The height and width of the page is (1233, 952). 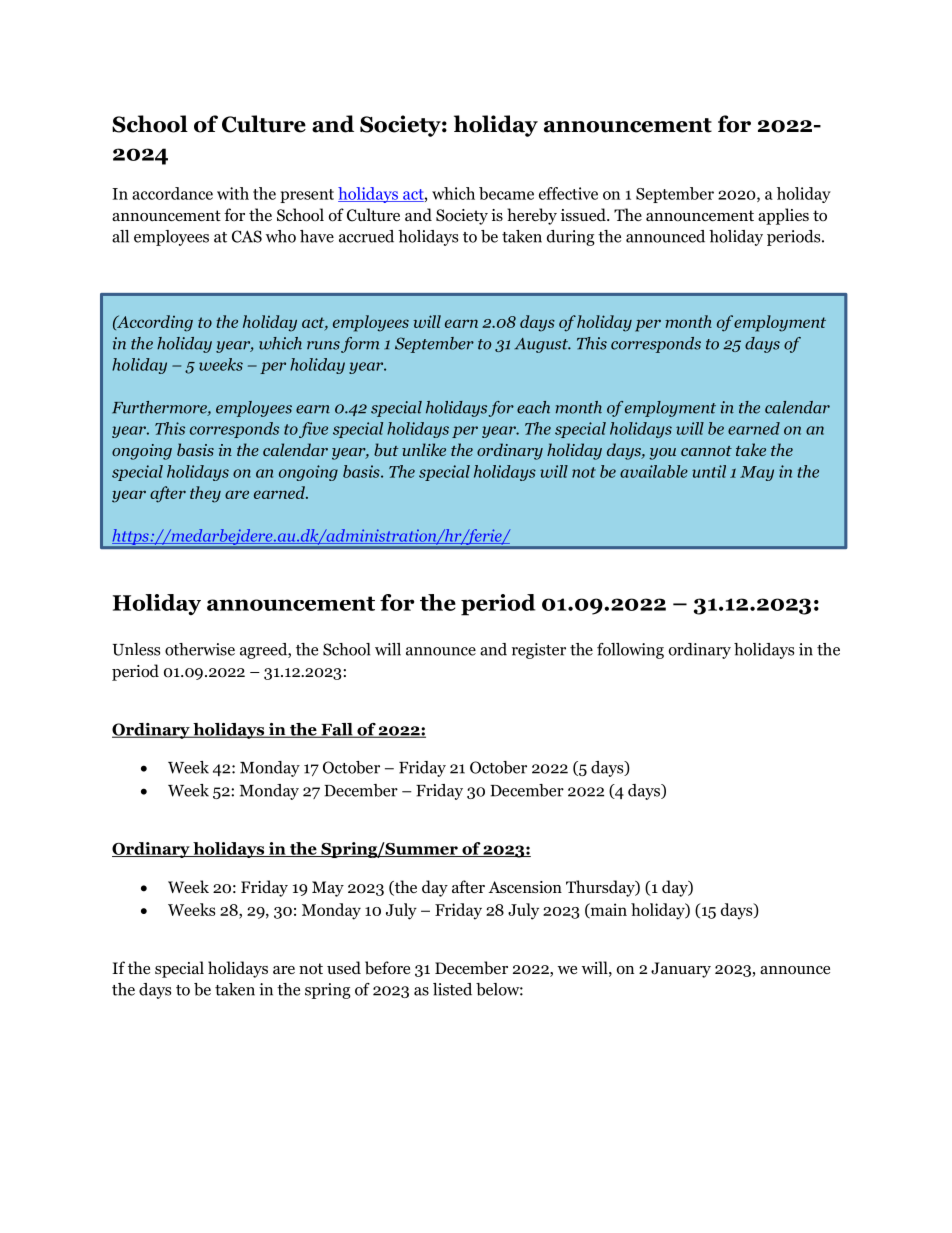 What do you see at coordinates (601, 888) in the page?
I see `Thursday` at bounding box center [601, 888].
